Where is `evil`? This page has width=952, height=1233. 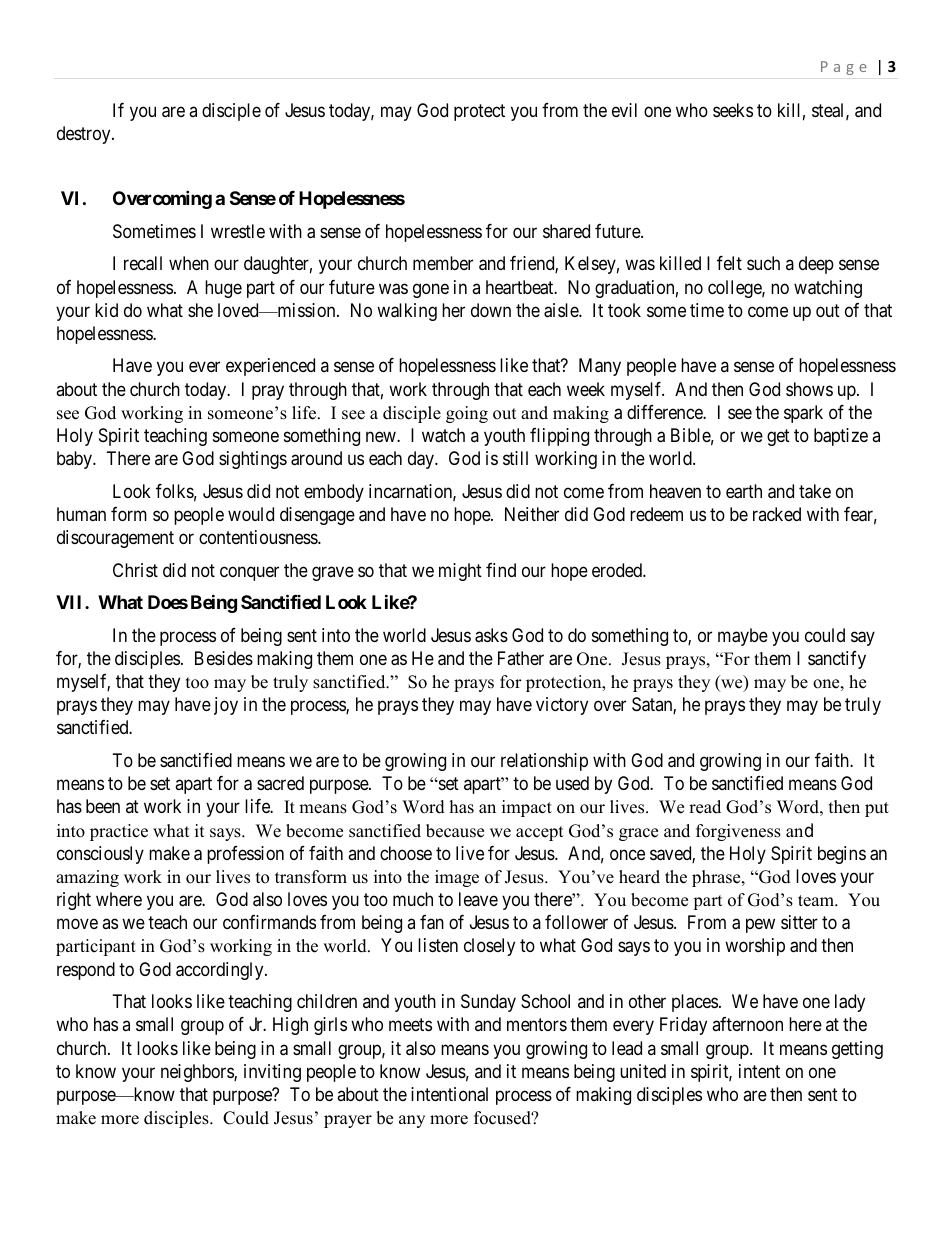 evil is located at coordinates (624, 110).
